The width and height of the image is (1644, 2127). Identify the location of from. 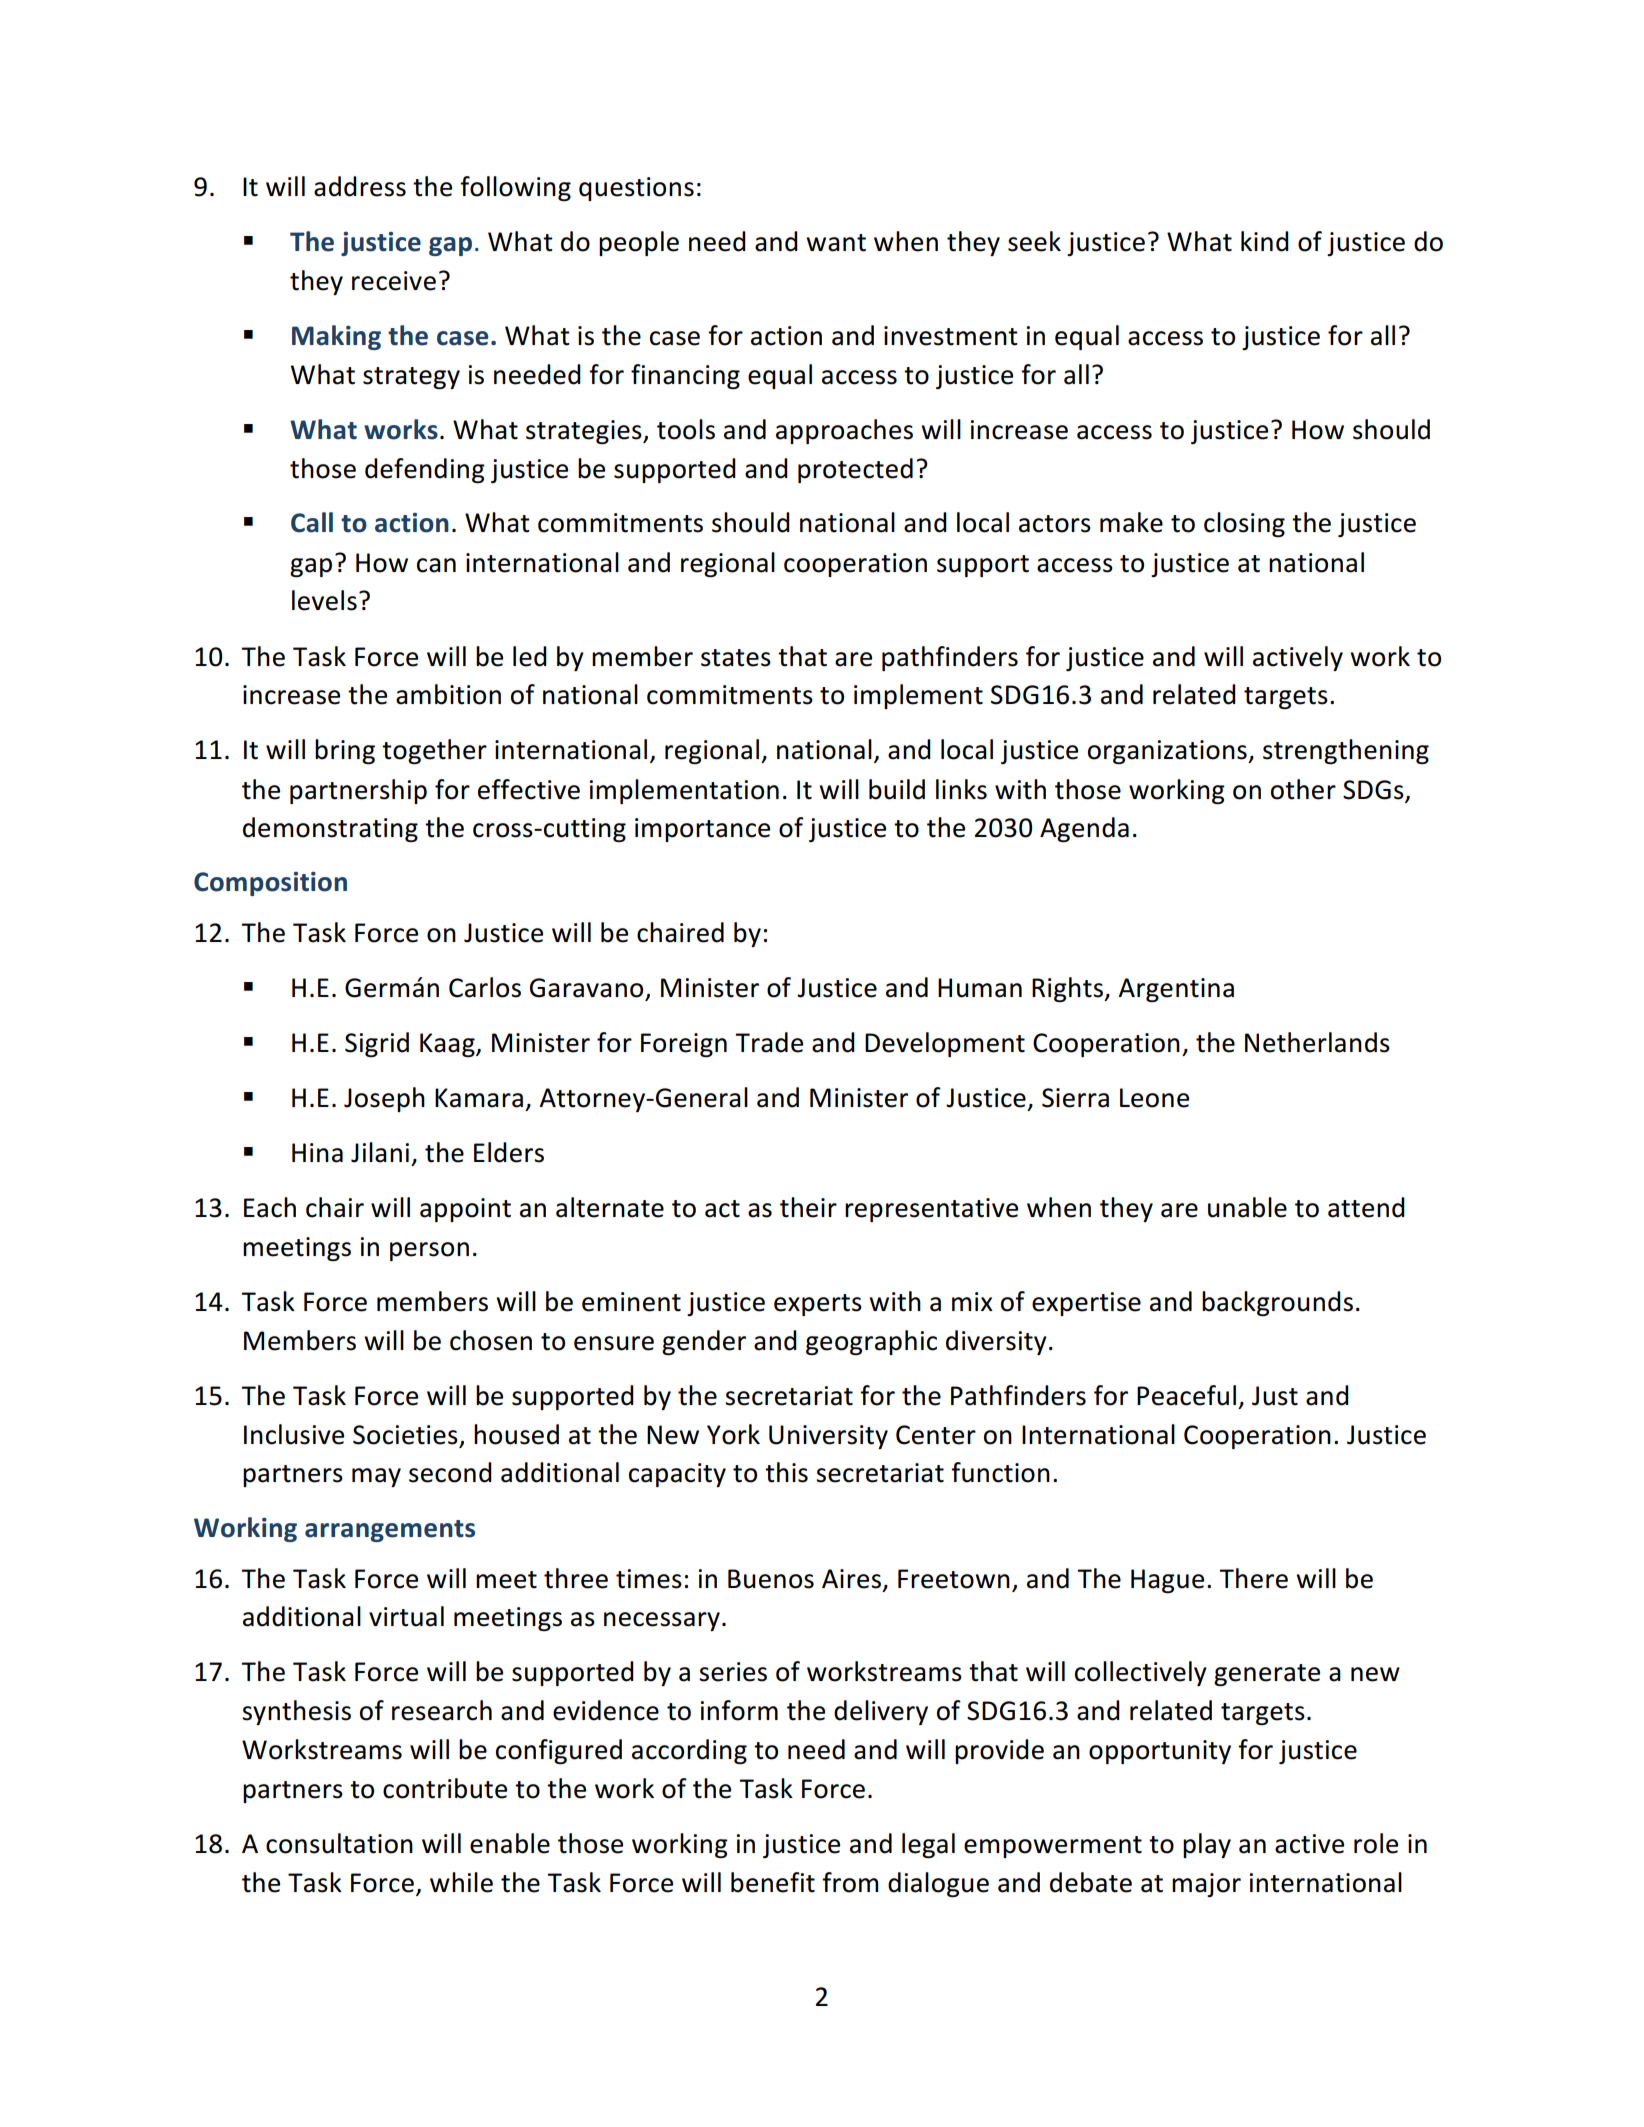
(850, 1882).
